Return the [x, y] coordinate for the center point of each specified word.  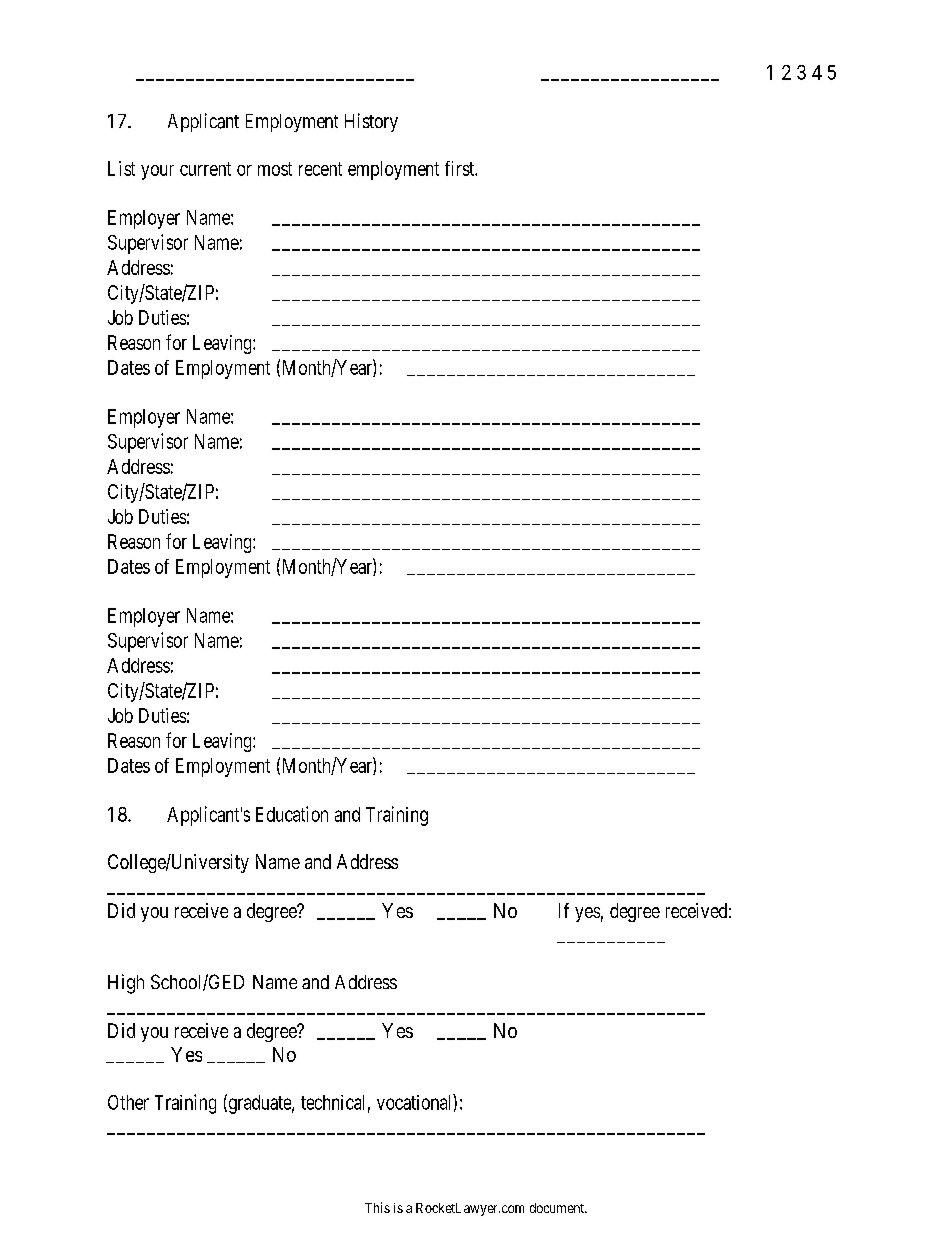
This [377, 1207]
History [371, 122]
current [205, 169]
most [275, 169]
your [157, 172]
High [126, 984]
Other [128, 1102]
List [121, 168]
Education [292, 814]
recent [320, 169]
